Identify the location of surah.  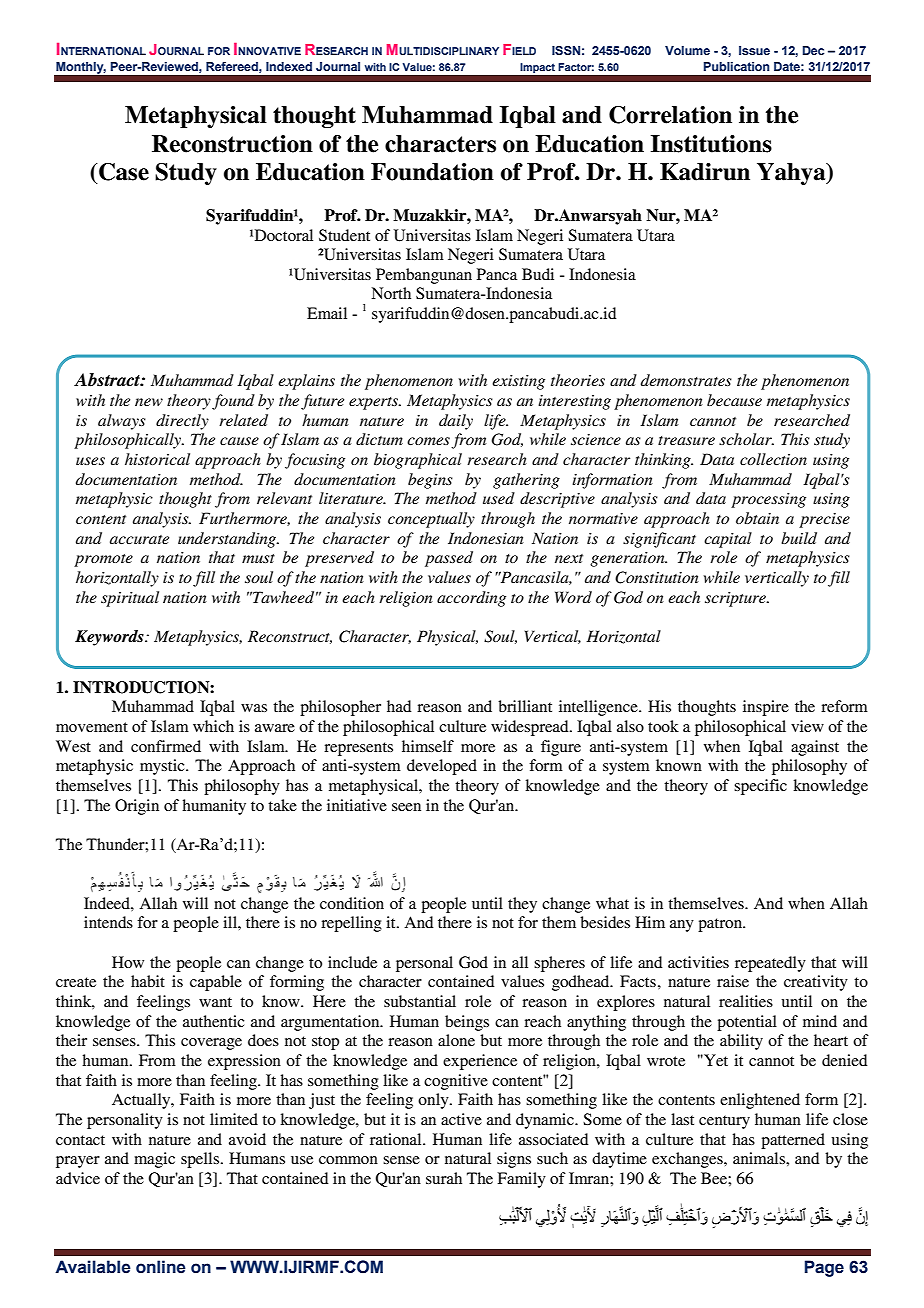
(444, 1178).
